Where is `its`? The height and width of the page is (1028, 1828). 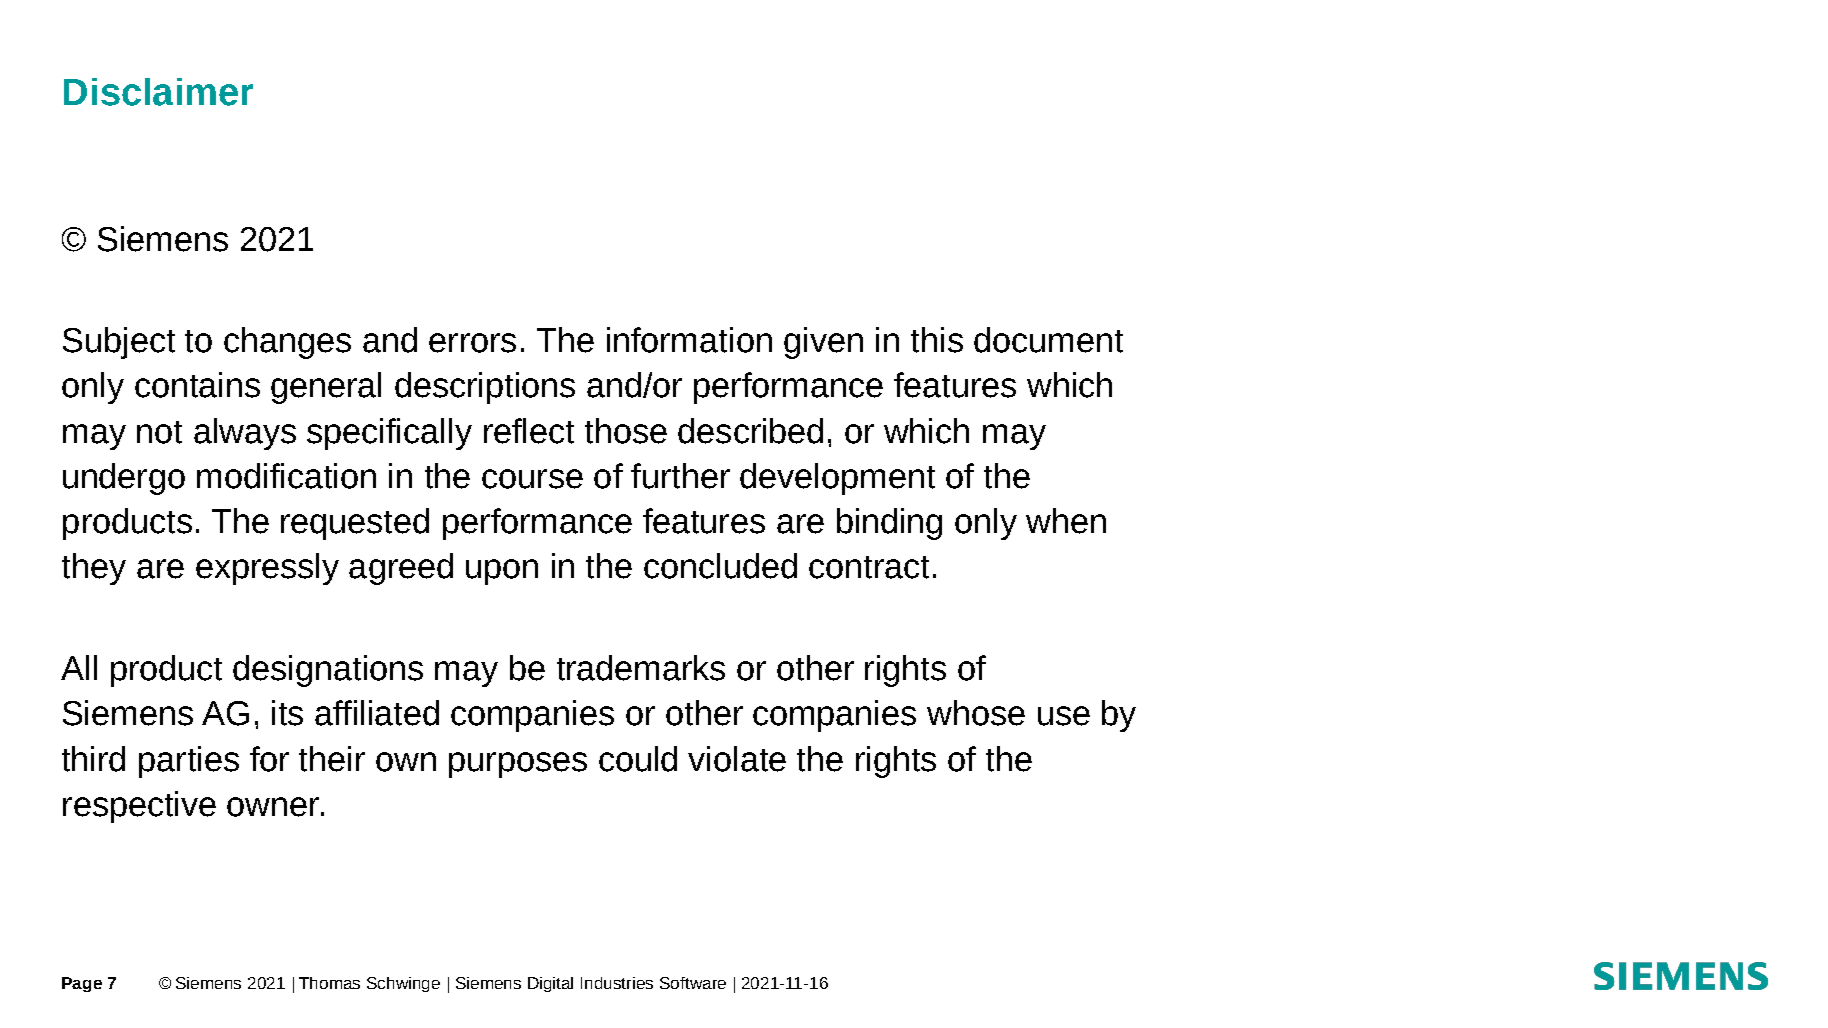 its is located at coordinates (287, 713).
